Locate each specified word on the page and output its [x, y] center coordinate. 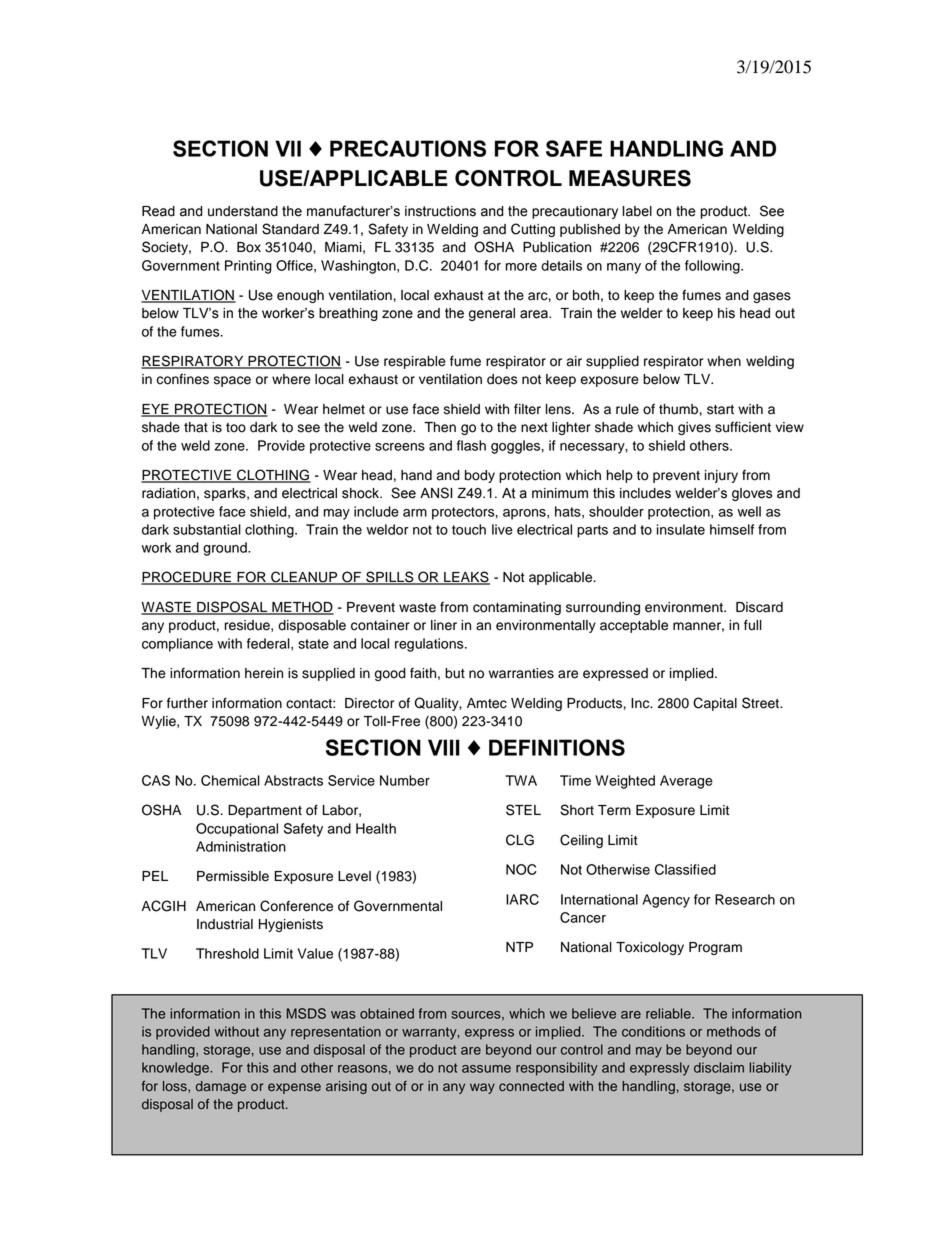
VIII [444, 747]
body [480, 476]
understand [243, 211]
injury [721, 476]
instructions [440, 211]
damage [221, 1087]
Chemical [230, 780]
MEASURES [630, 178]
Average [686, 782]
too [236, 428]
